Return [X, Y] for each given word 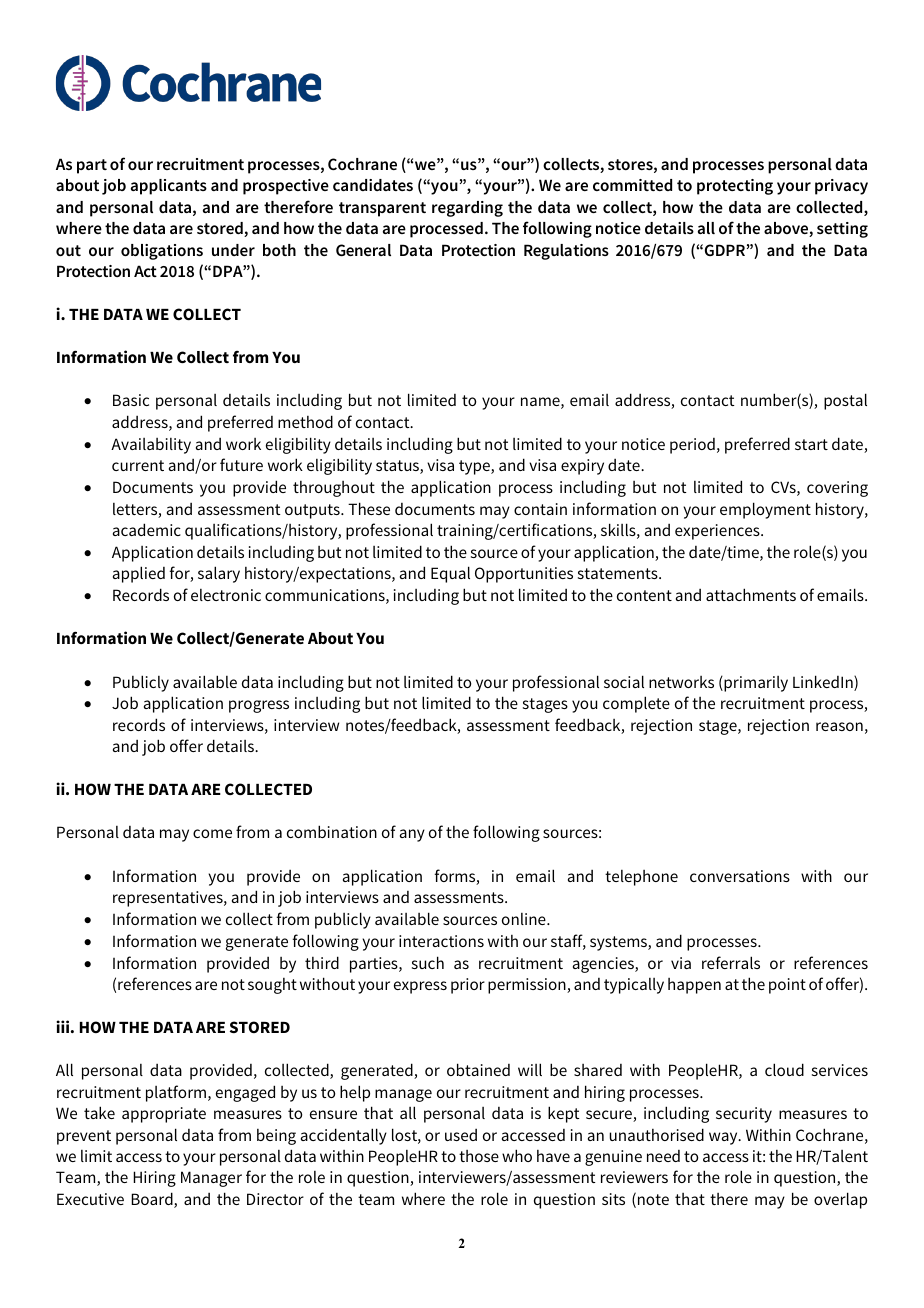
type [475, 467]
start [811, 444]
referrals [731, 962]
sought [272, 986]
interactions [441, 941]
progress [259, 706]
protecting [735, 187]
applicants [169, 187]
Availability [151, 446]
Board [153, 1200]
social [624, 681]
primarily [755, 684]
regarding [467, 209]
